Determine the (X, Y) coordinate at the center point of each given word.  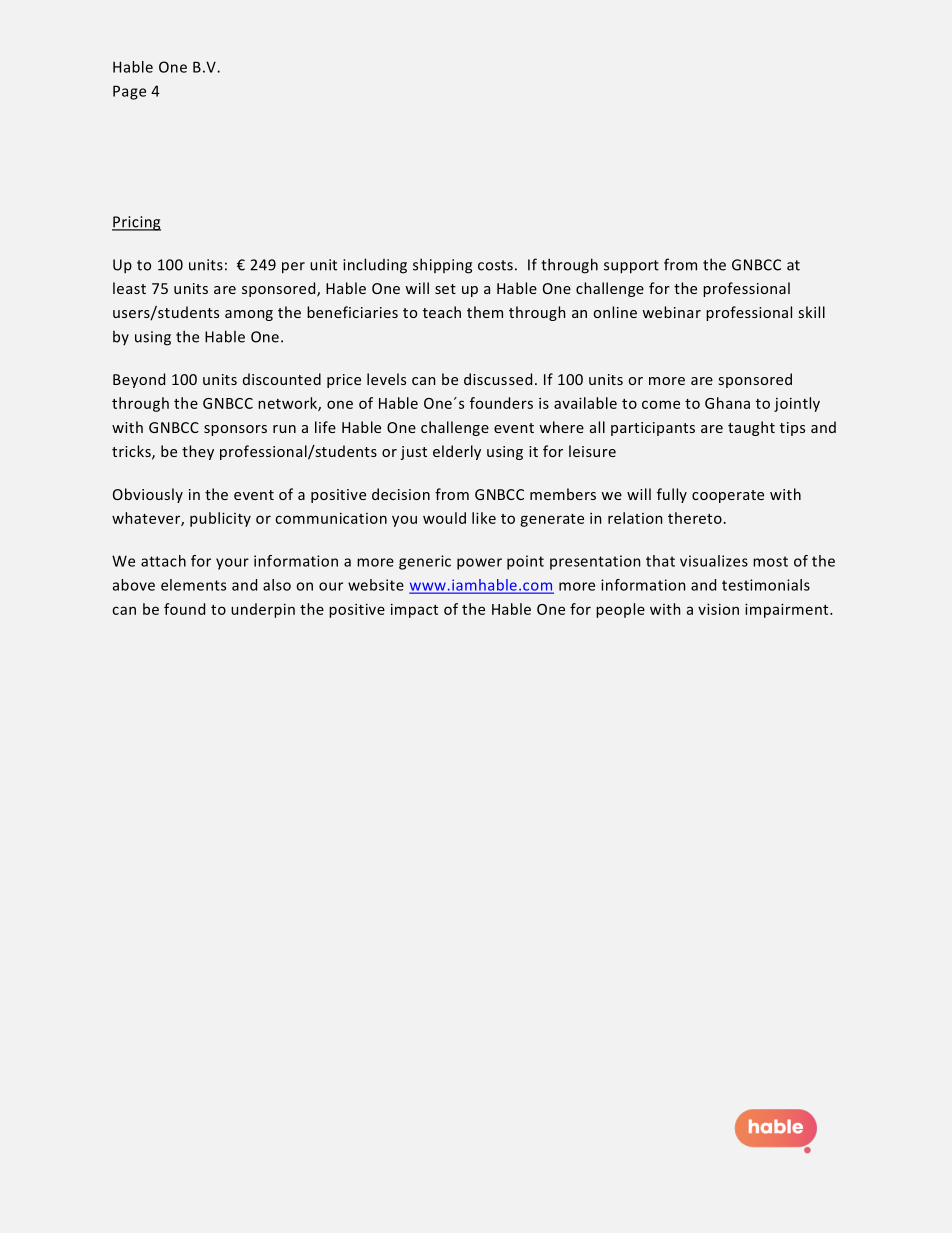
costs (495, 265)
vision (718, 609)
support (631, 267)
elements (193, 585)
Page (129, 92)
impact (414, 610)
